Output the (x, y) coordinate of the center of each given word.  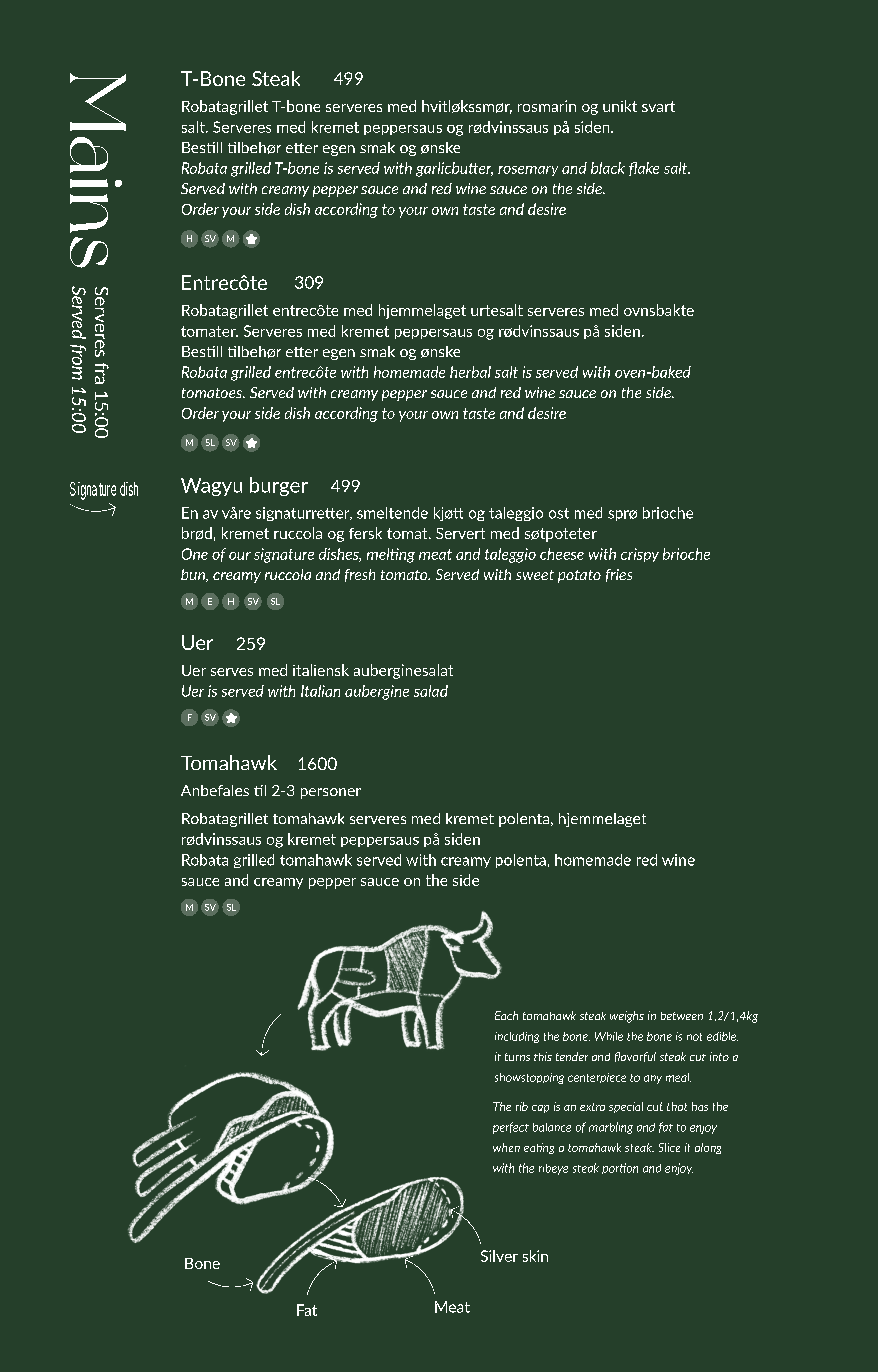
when (506, 1147)
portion (620, 1168)
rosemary (528, 171)
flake (644, 169)
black (608, 168)
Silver (499, 1256)
